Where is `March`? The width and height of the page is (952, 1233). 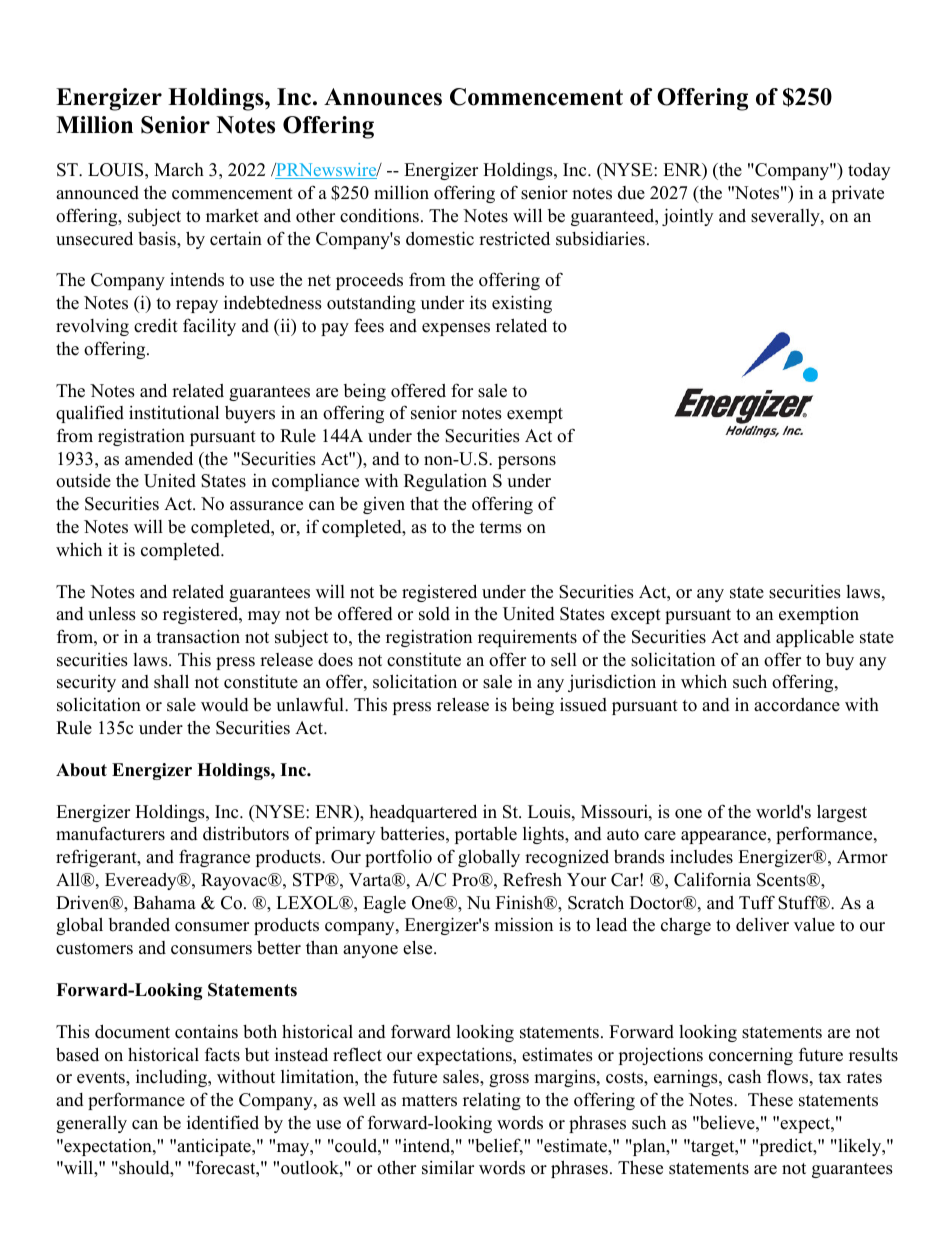
March is located at coordinates (179, 170).
